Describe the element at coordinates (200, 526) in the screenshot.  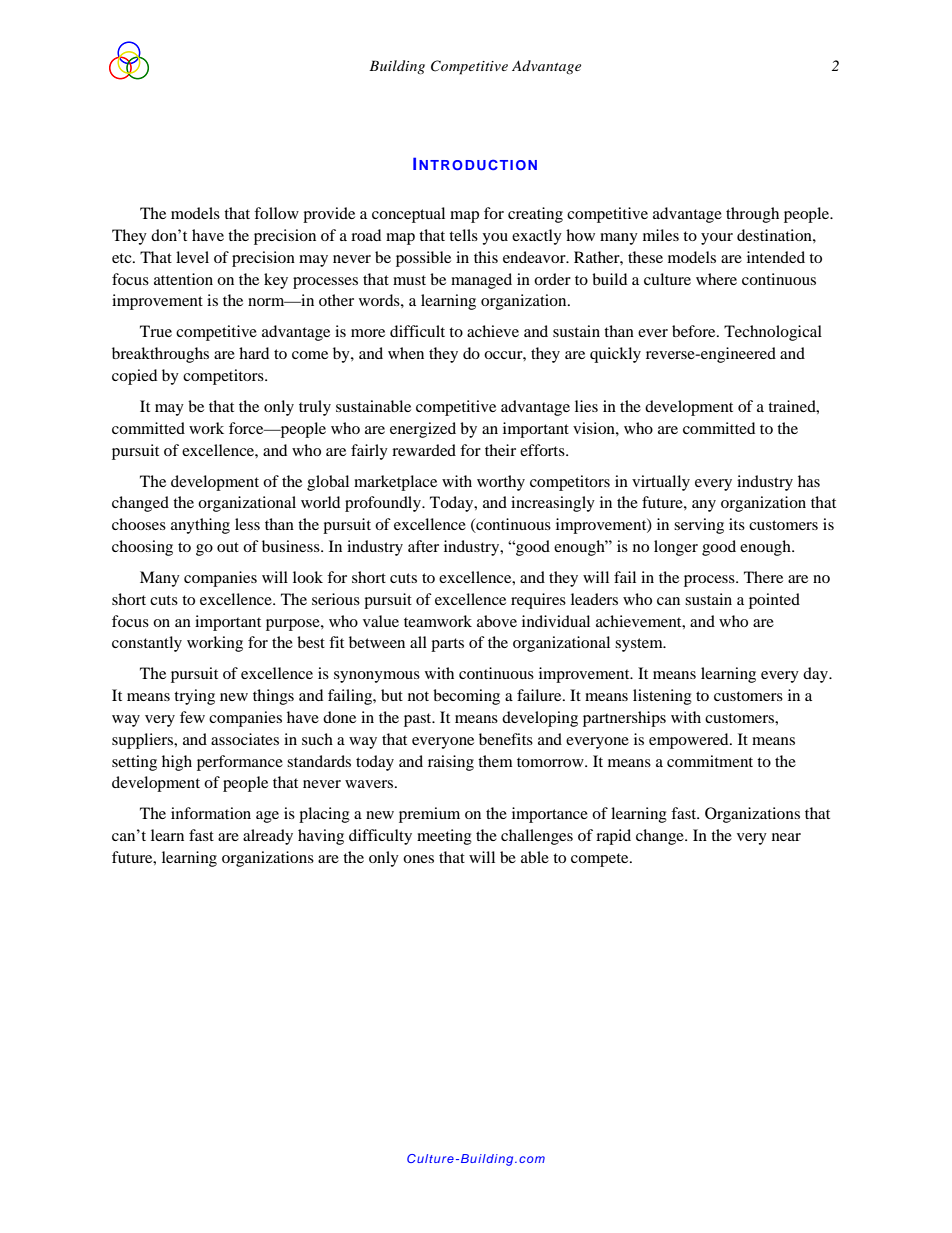
I see `anything` at that location.
